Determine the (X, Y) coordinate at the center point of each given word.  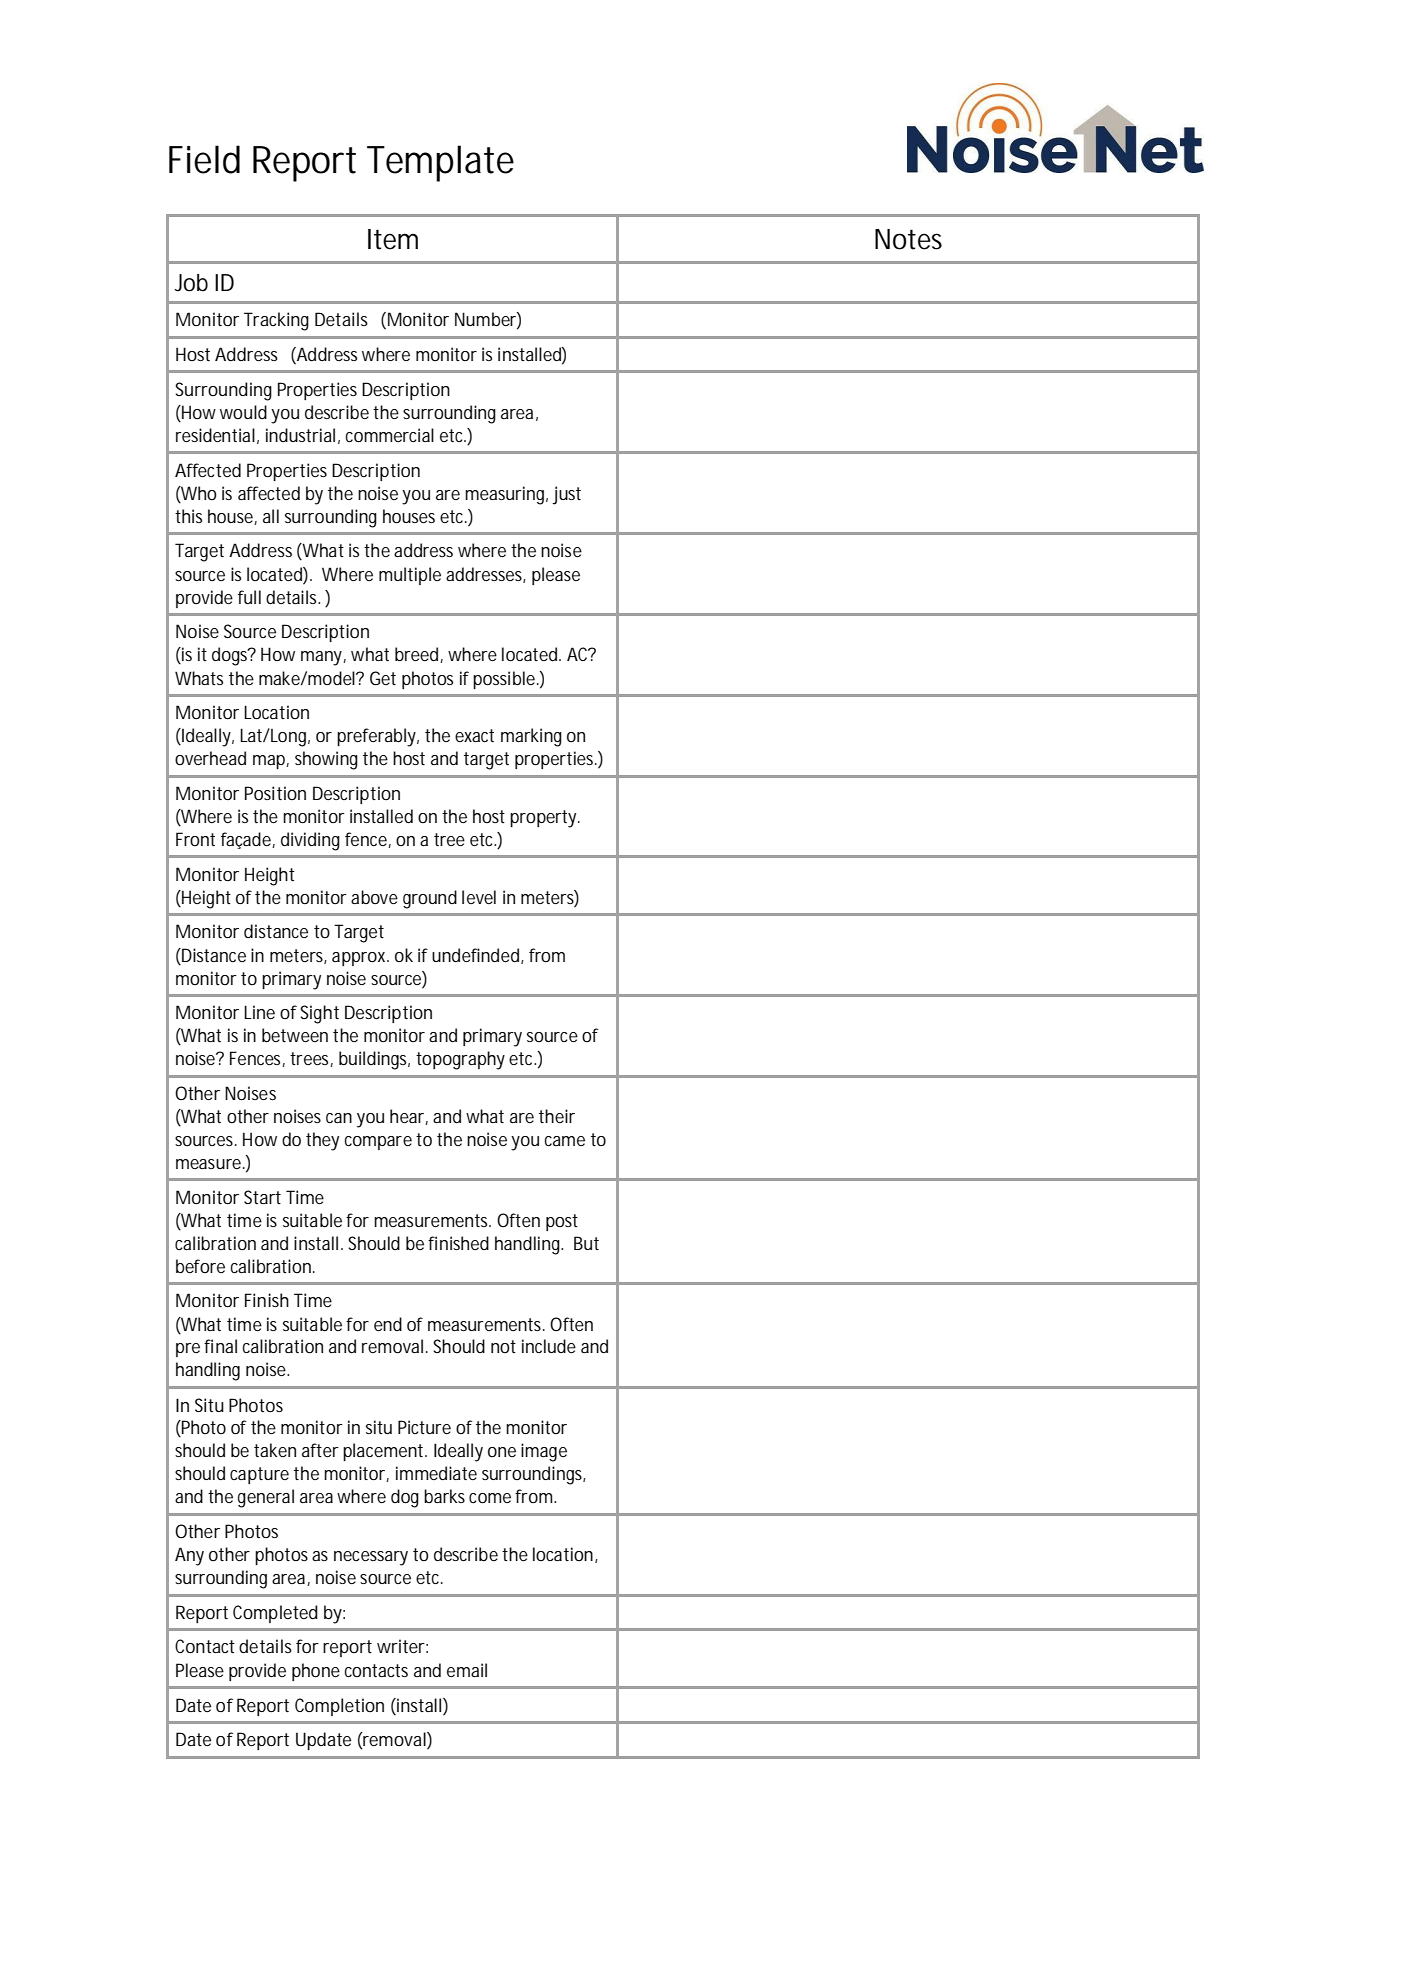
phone (316, 1672)
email (467, 1670)
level (479, 897)
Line (259, 1012)
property (545, 819)
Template (440, 163)
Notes (908, 239)
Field (204, 159)
